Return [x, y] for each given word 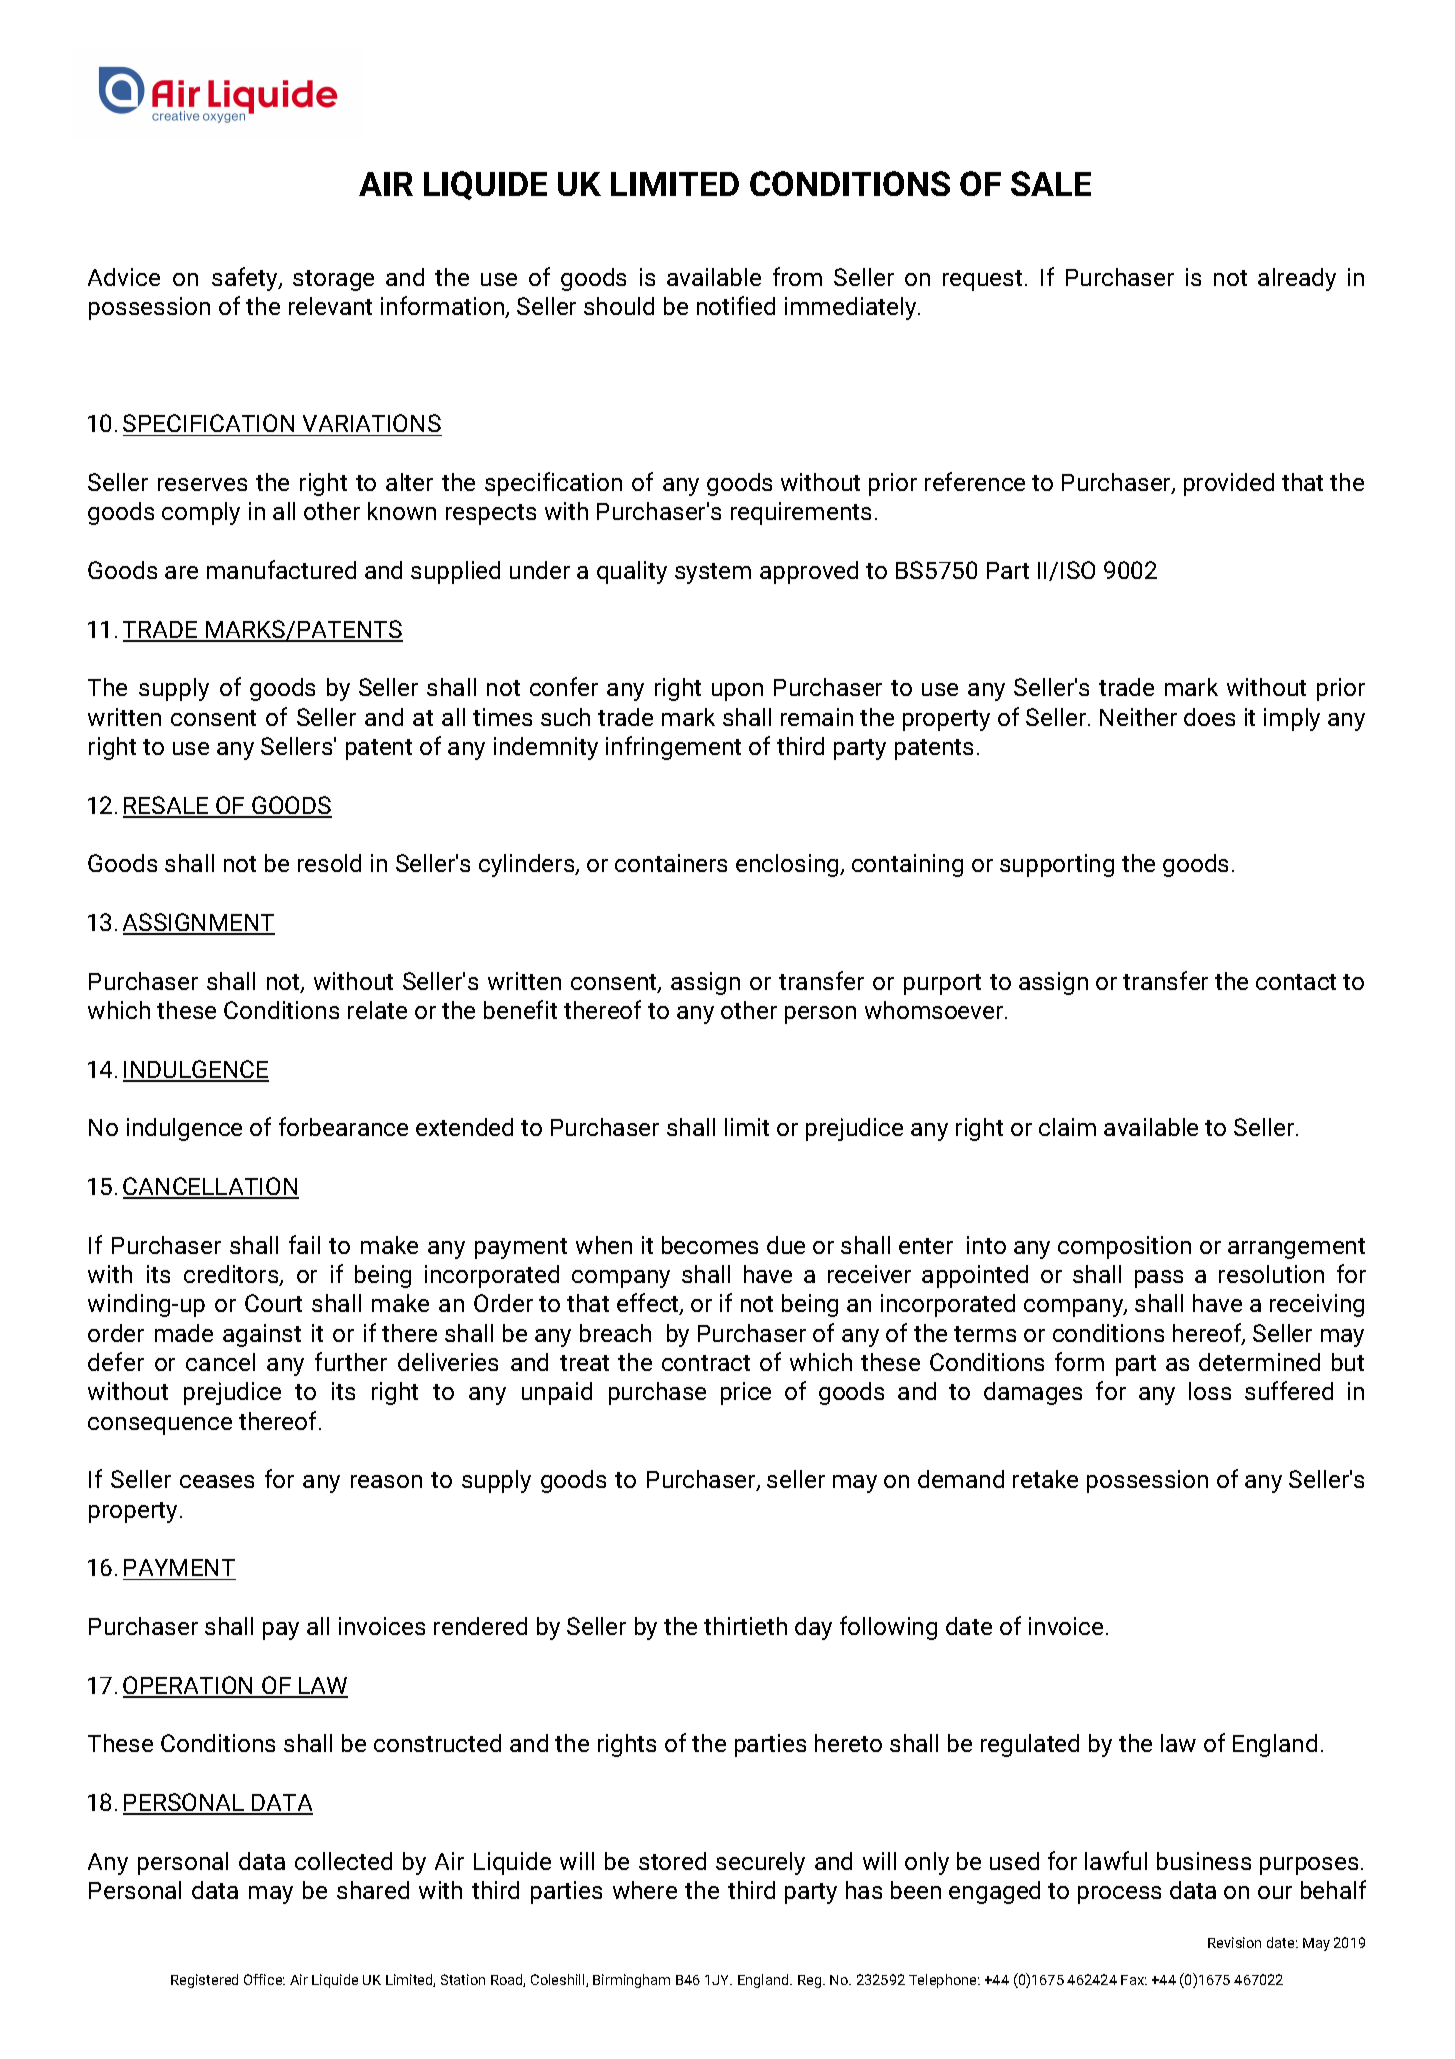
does [1209, 717]
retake [1045, 1479]
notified [736, 305]
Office [264, 1979]
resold [329, 863]
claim [1067, 1127]
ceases [217, 1481]
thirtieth [745, 1626]
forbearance [343, 1126]
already [1297, 279]
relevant [330, 306]
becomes [710, 1245]
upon [737, 692]
